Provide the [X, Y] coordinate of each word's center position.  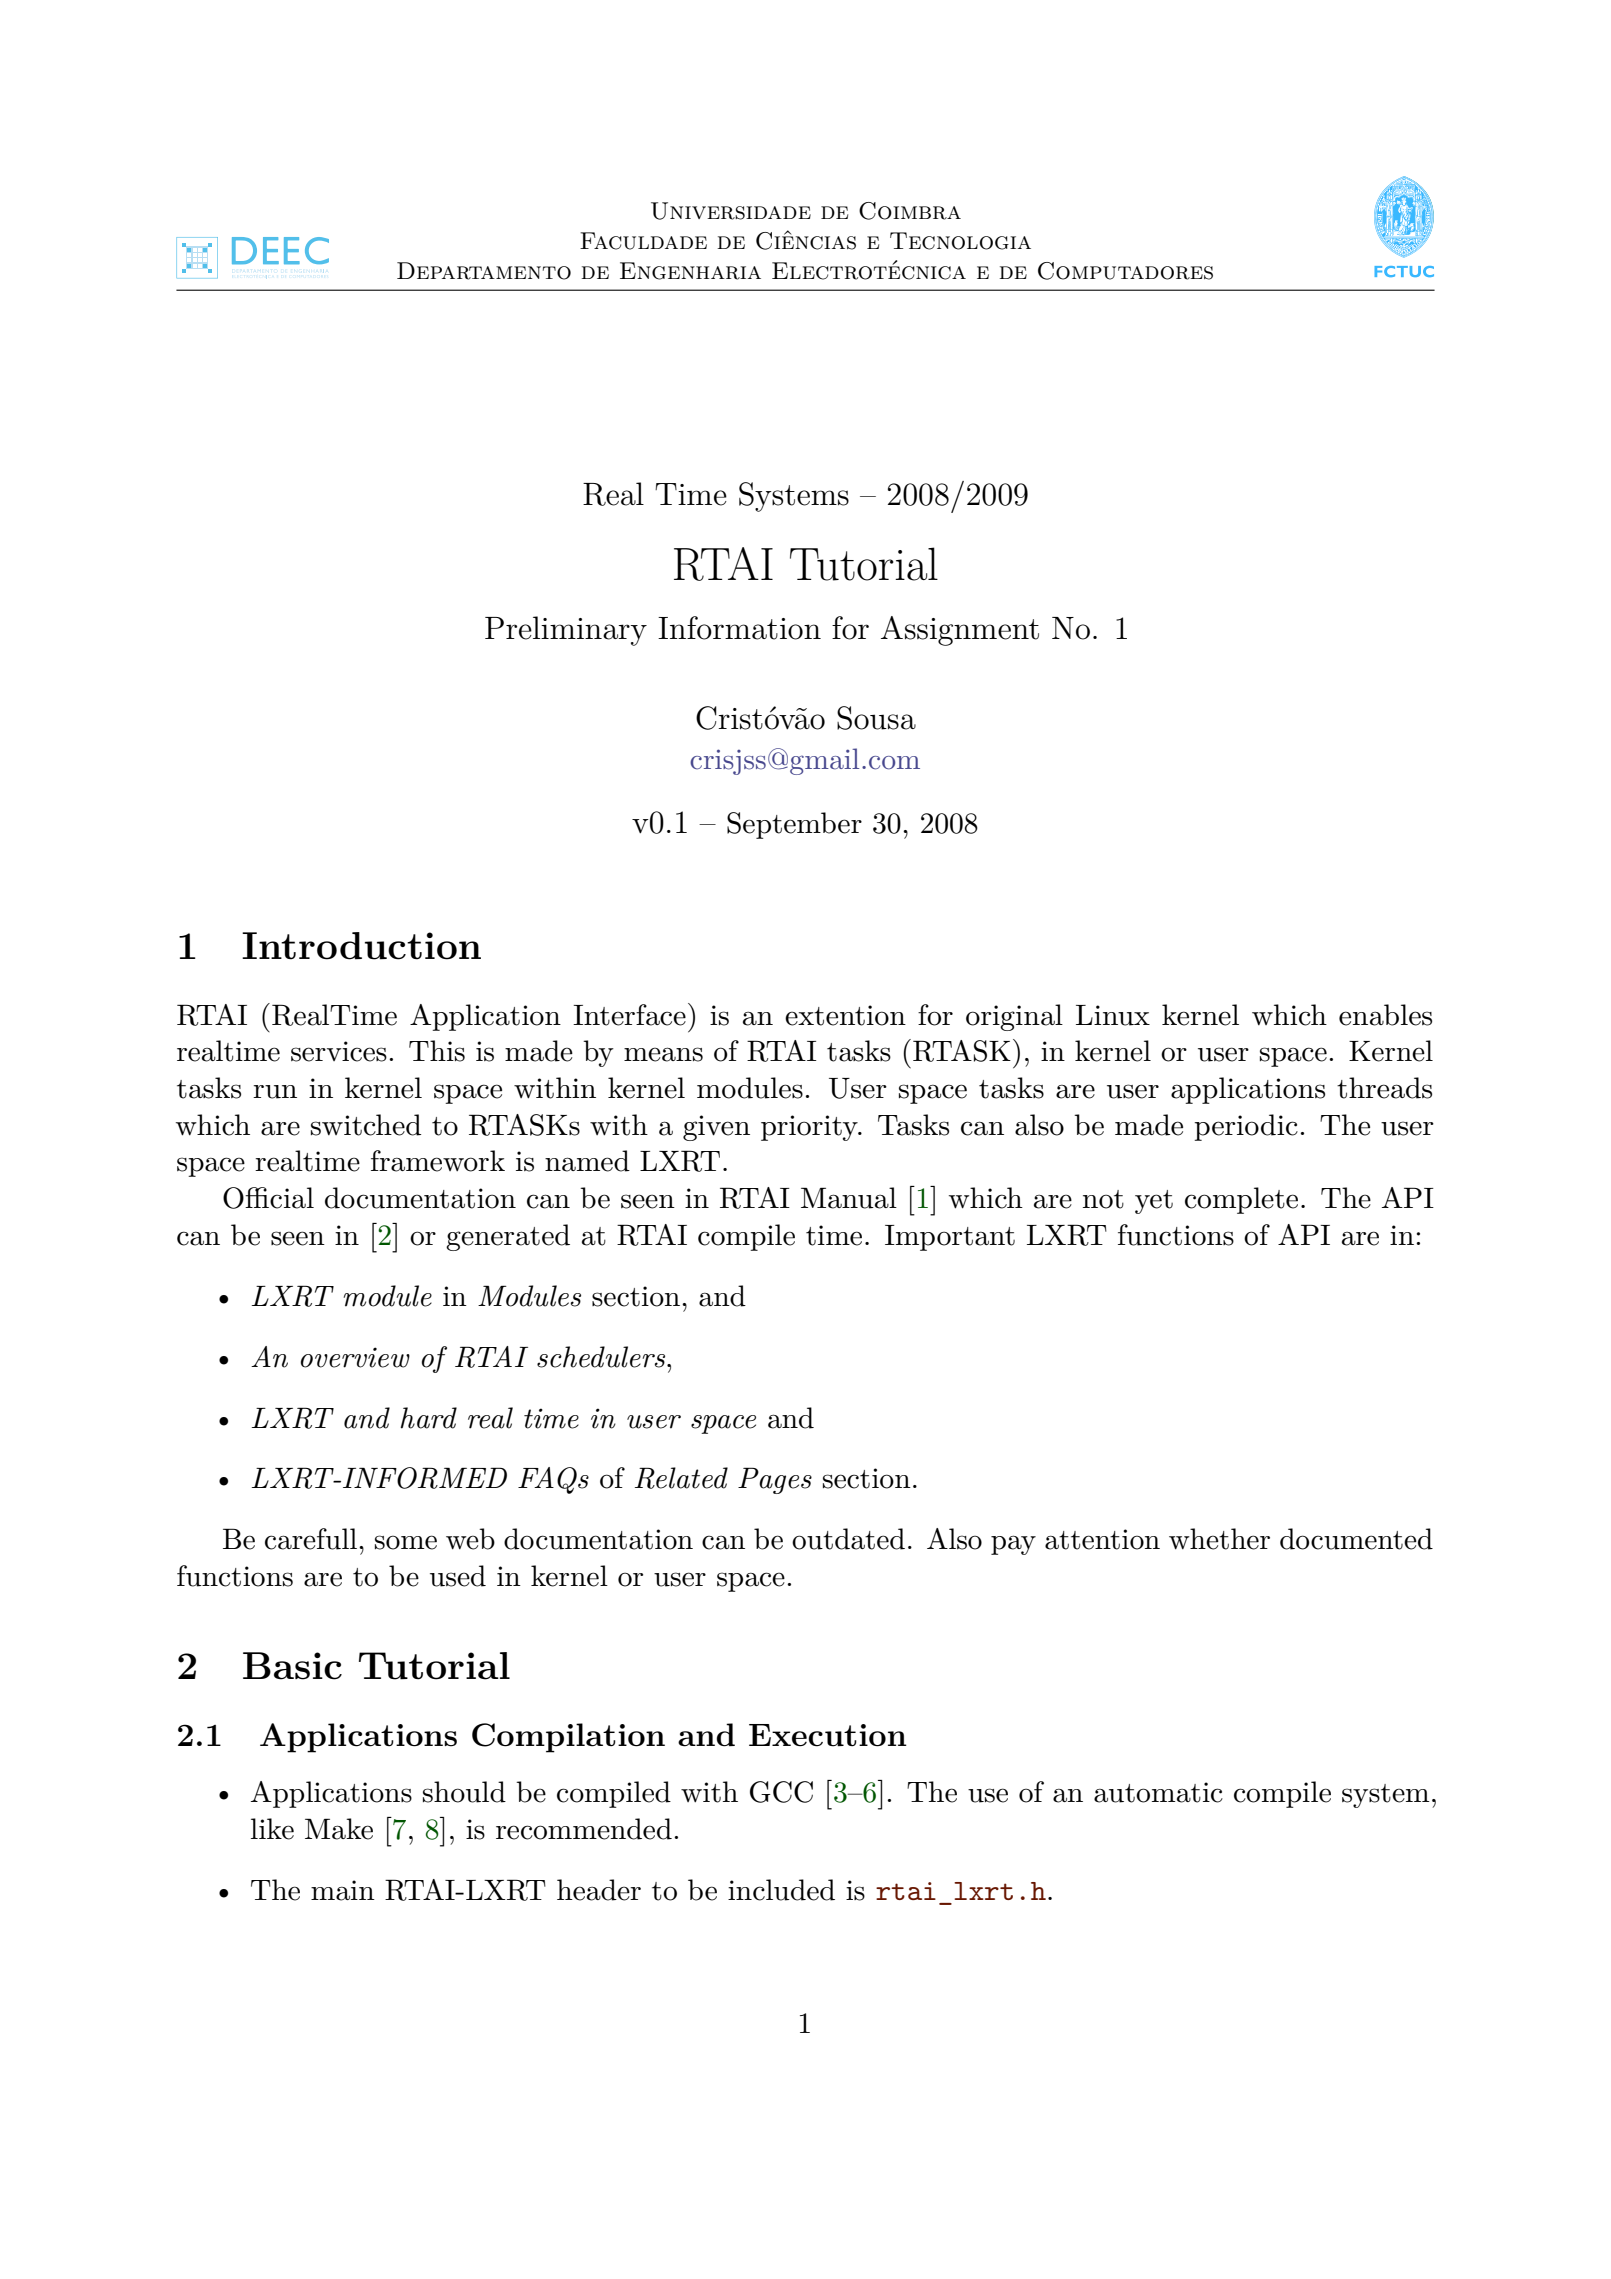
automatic [1158, 1792]
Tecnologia [960, 241]
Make [339, 1829]
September [794, 825]
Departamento [484, 271]
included [781, 1890]
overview [355, 1357]
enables [1385, 1015]
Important [950, 1238]
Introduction [361, 946]
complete [1241, 1200]
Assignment [960, 631]
